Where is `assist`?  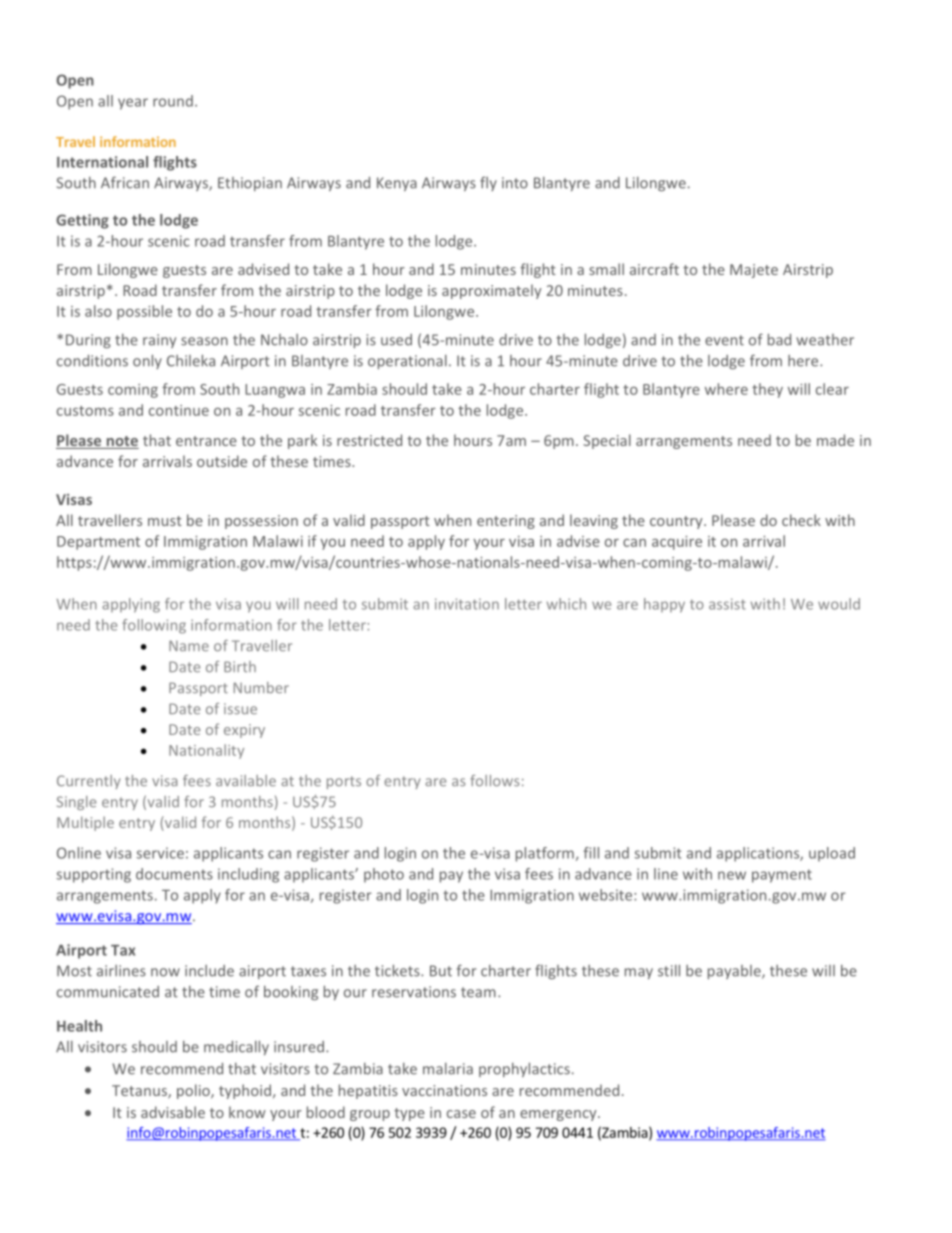 assist is located at coordinates (727, 604).
